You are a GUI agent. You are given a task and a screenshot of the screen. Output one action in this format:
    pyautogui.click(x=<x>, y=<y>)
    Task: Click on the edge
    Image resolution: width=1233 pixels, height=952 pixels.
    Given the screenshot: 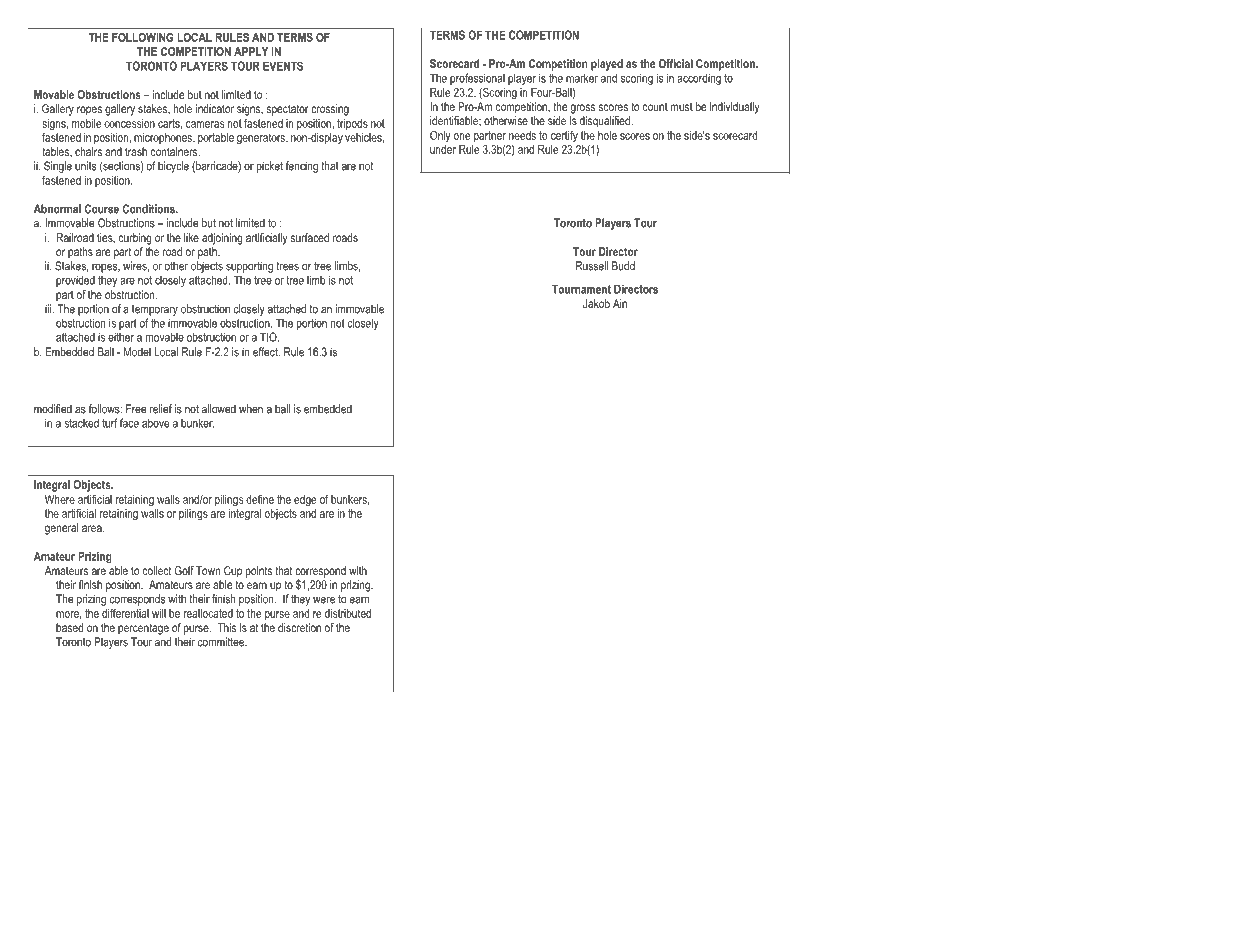 What is the action you would take?
    pyautogui.click(x=305, y=501)
